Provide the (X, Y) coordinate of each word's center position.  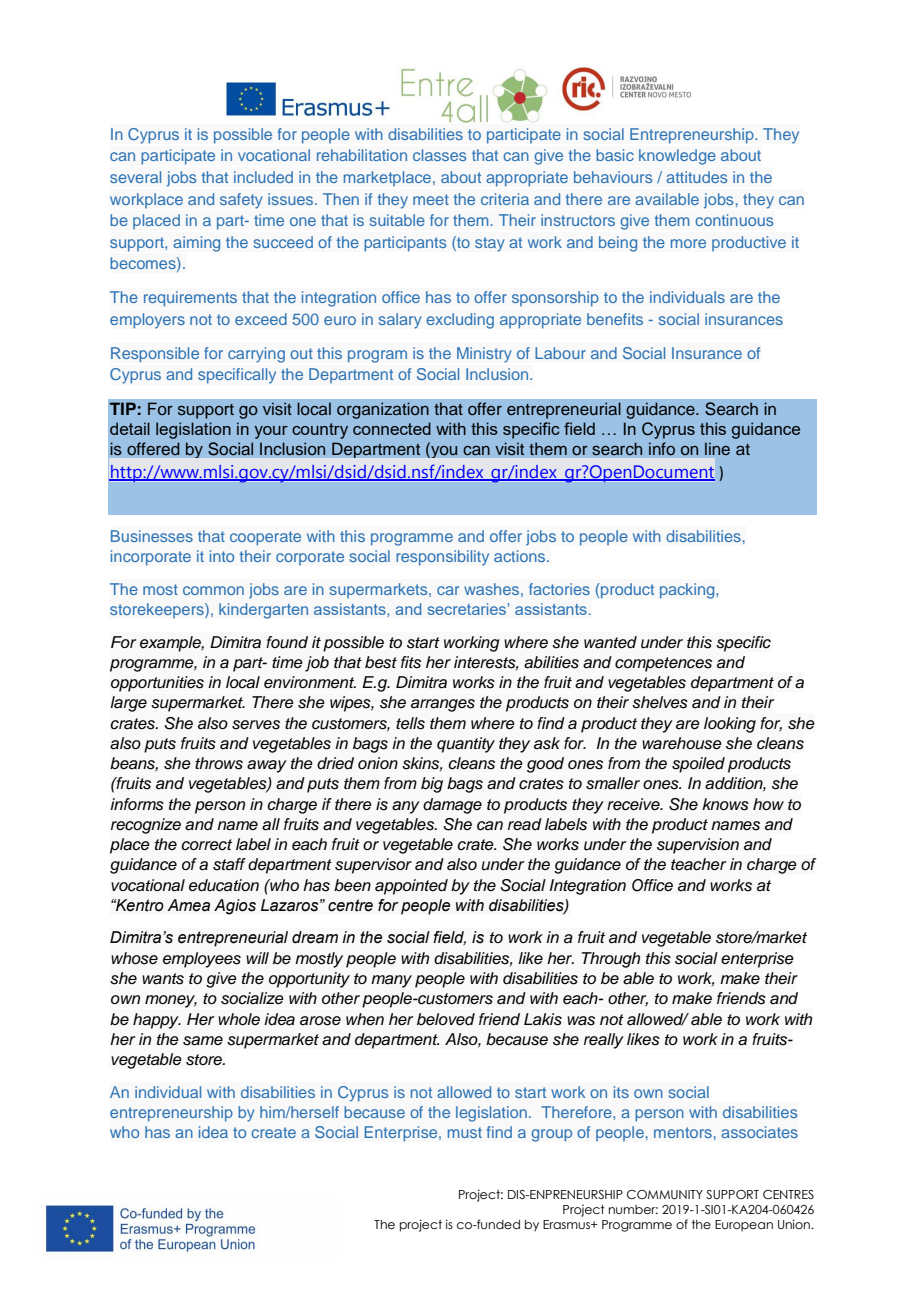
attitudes (696, 177)
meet (431, 199)
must (465, 1132)
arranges (443, 705)
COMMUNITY (665, 1194)
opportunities (157, 684)
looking (730, 725)
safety (241, 201)
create (273, 1132)
